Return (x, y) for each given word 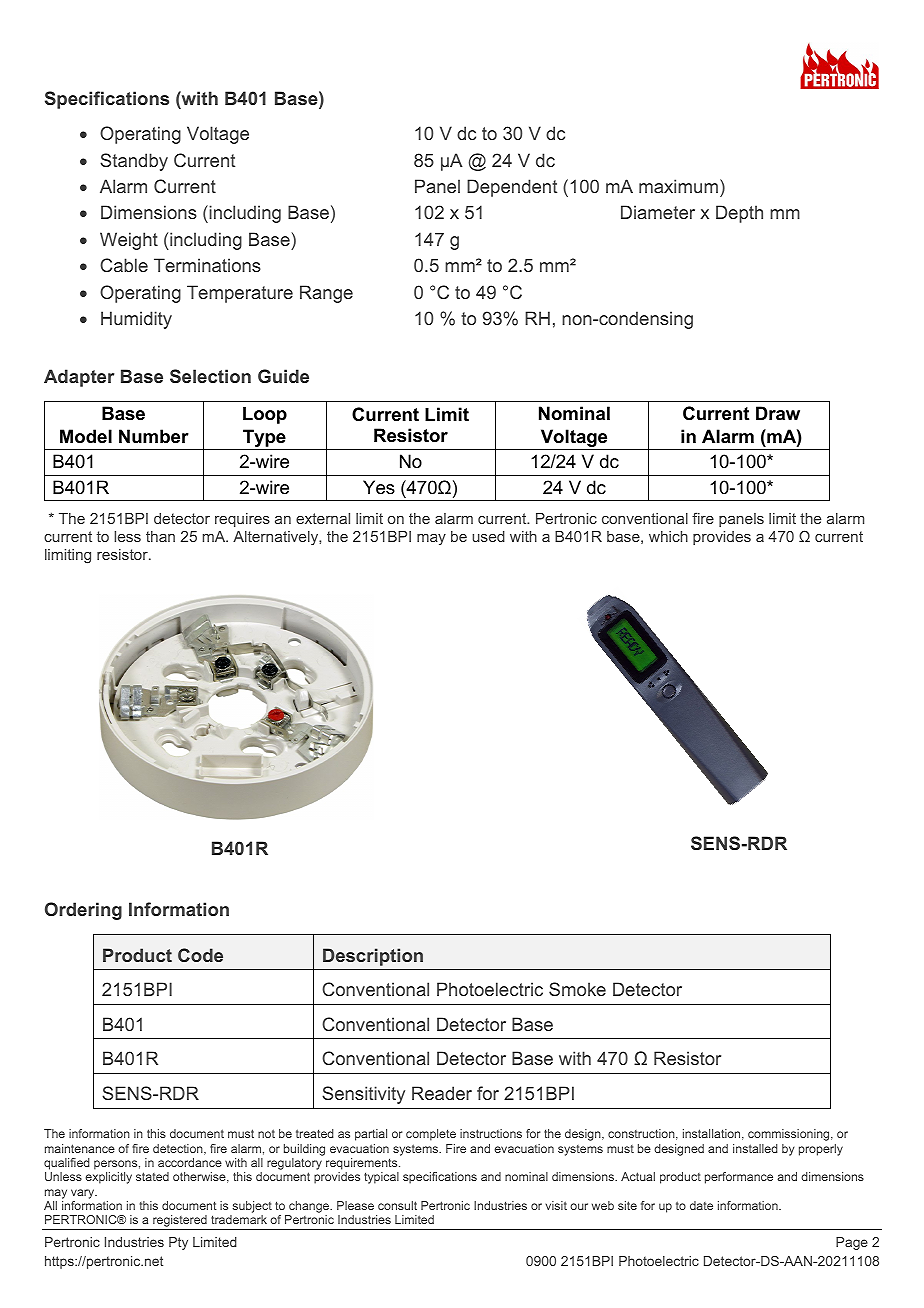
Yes (379, 487)
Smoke (577, 989)
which (668, 536)
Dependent (512, 188)
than (160, 536)
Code (200, 955)
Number (154, 436)
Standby (134, 162)
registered (180, 1222)
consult (397, 1205)
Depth (739, 214)
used (488, 536)
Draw (778, 413)
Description (373, 957)
